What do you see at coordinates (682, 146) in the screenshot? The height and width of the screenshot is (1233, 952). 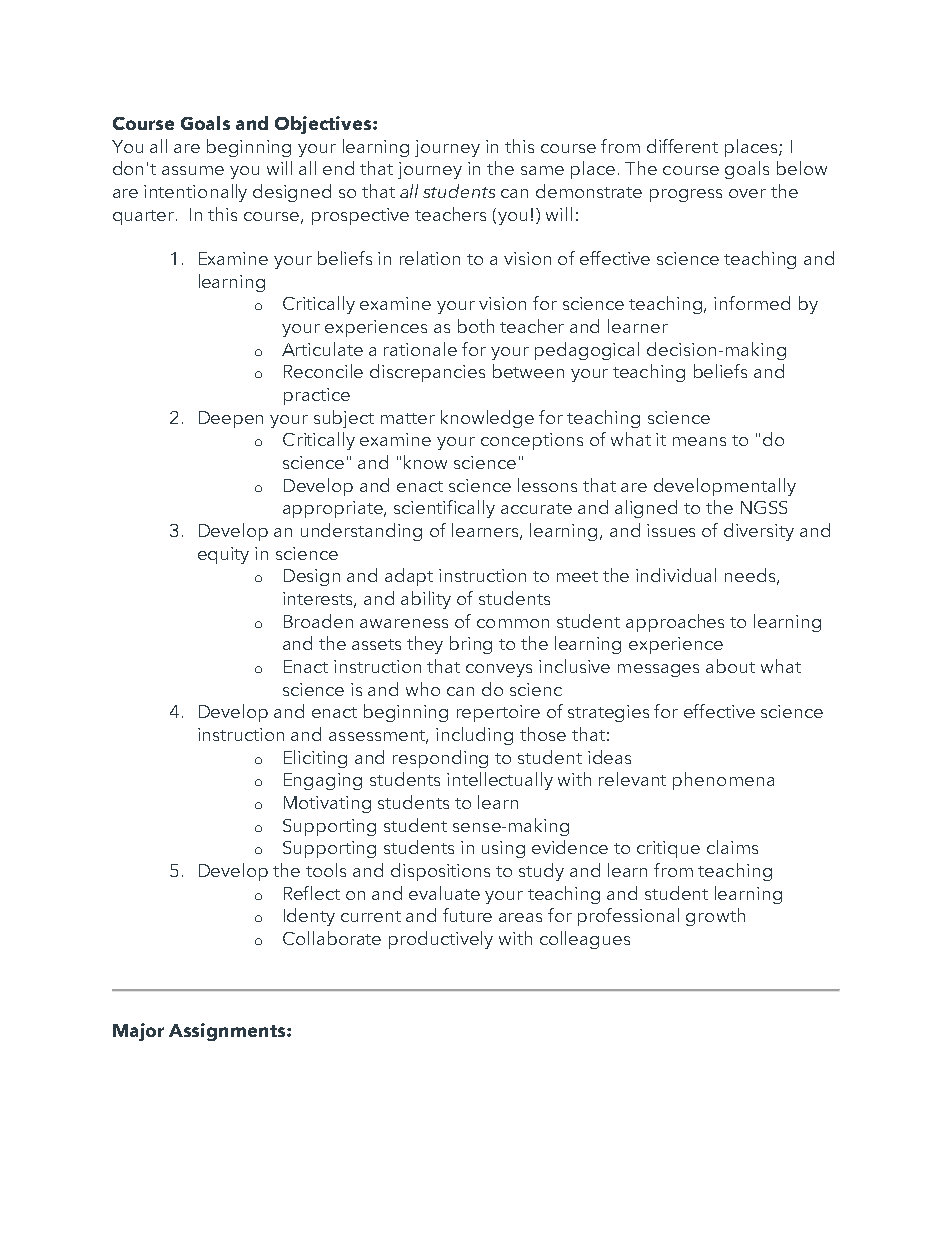 I see `different` at bounding box center [682, 146].
